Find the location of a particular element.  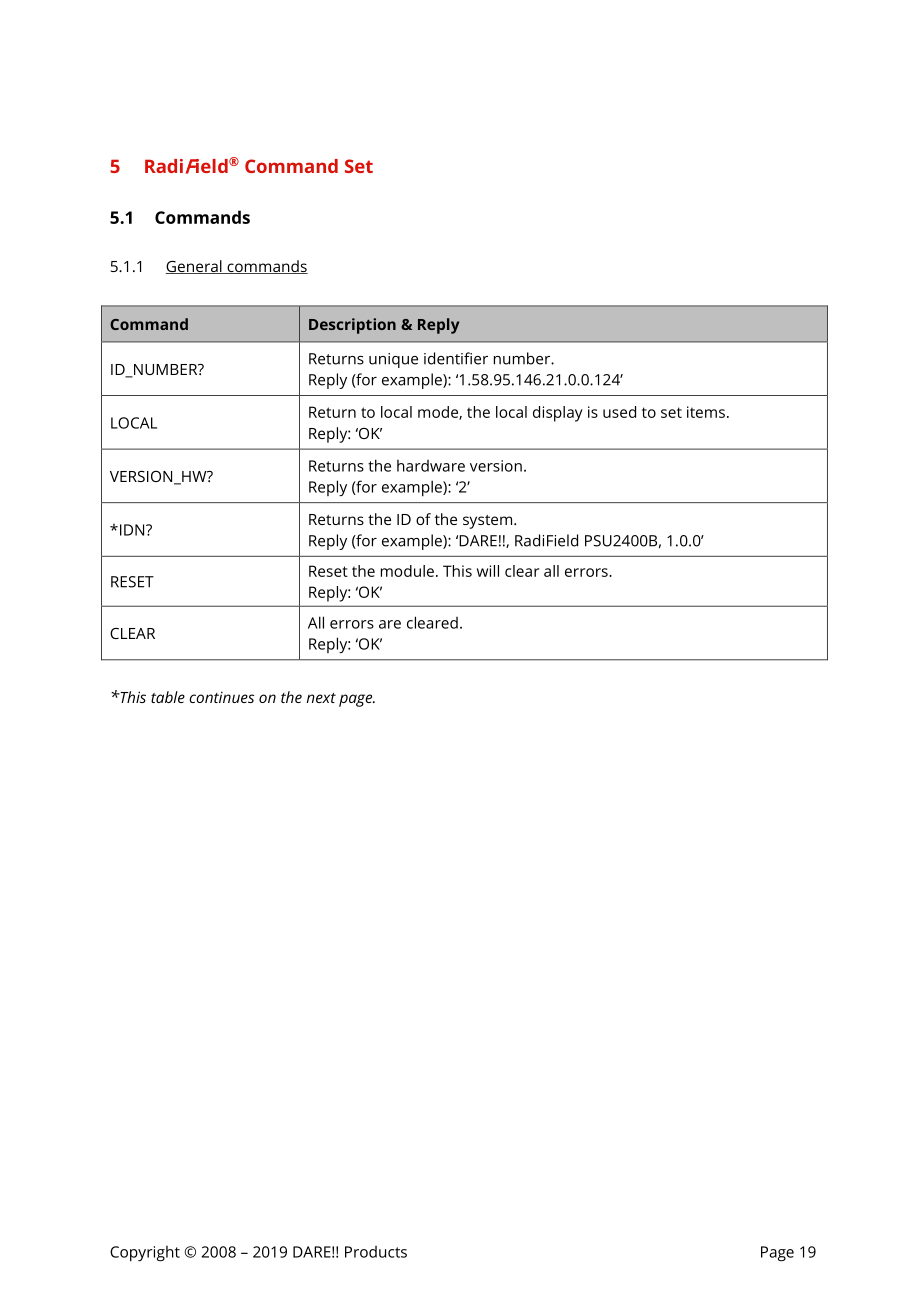

next is located at coordinates (321, 698).
